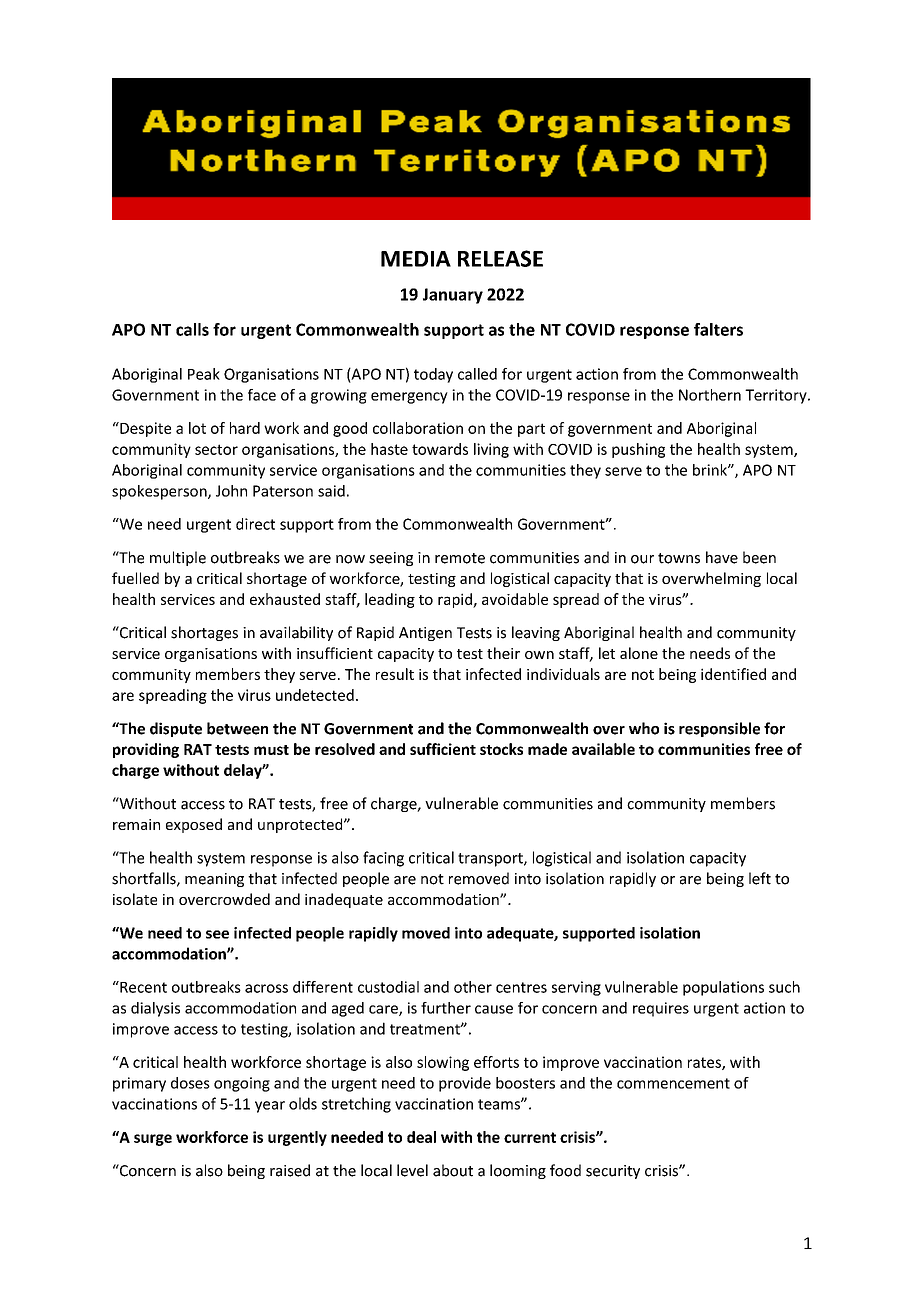  What do you see at coordinates (192, 329) in the screenshot?
I see `calls` at bounding box center [192, 329].
